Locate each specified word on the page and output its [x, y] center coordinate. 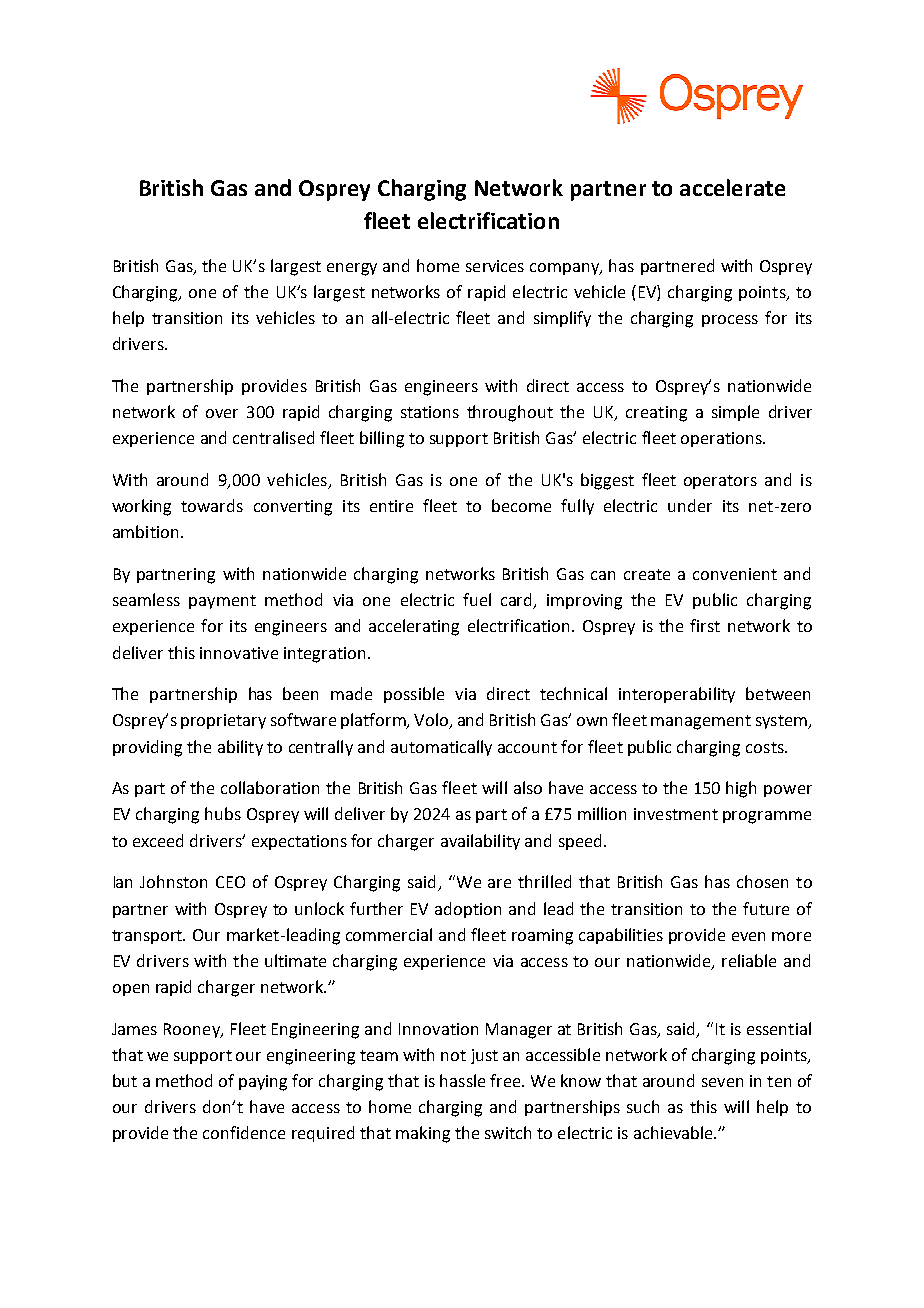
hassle [462, 1080]
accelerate [732, 187]
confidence [244, 1132]
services [495, 266]
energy [352, 269]
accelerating [414, 627]
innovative [239, 653]
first [705, 625]
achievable [674, 1132]
